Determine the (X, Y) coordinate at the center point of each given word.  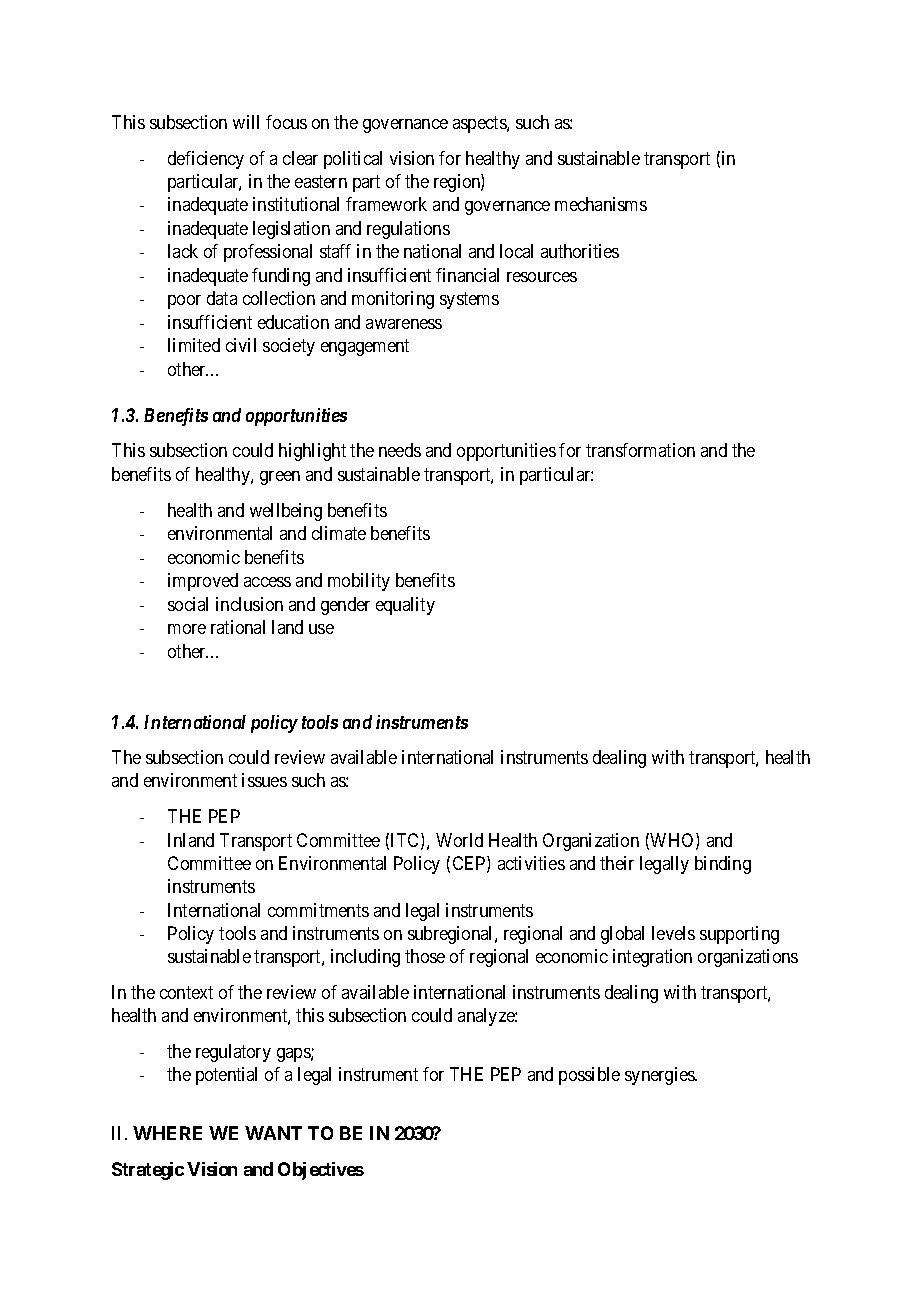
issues (264, 780)
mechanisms (601, 204)
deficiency (206, 160)
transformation (640, 450)
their (617, 863)
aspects (480, 124)
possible (589, 1076)
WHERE (167, 1133)
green (280, 478)
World (459, 840)
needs (400, 450)
